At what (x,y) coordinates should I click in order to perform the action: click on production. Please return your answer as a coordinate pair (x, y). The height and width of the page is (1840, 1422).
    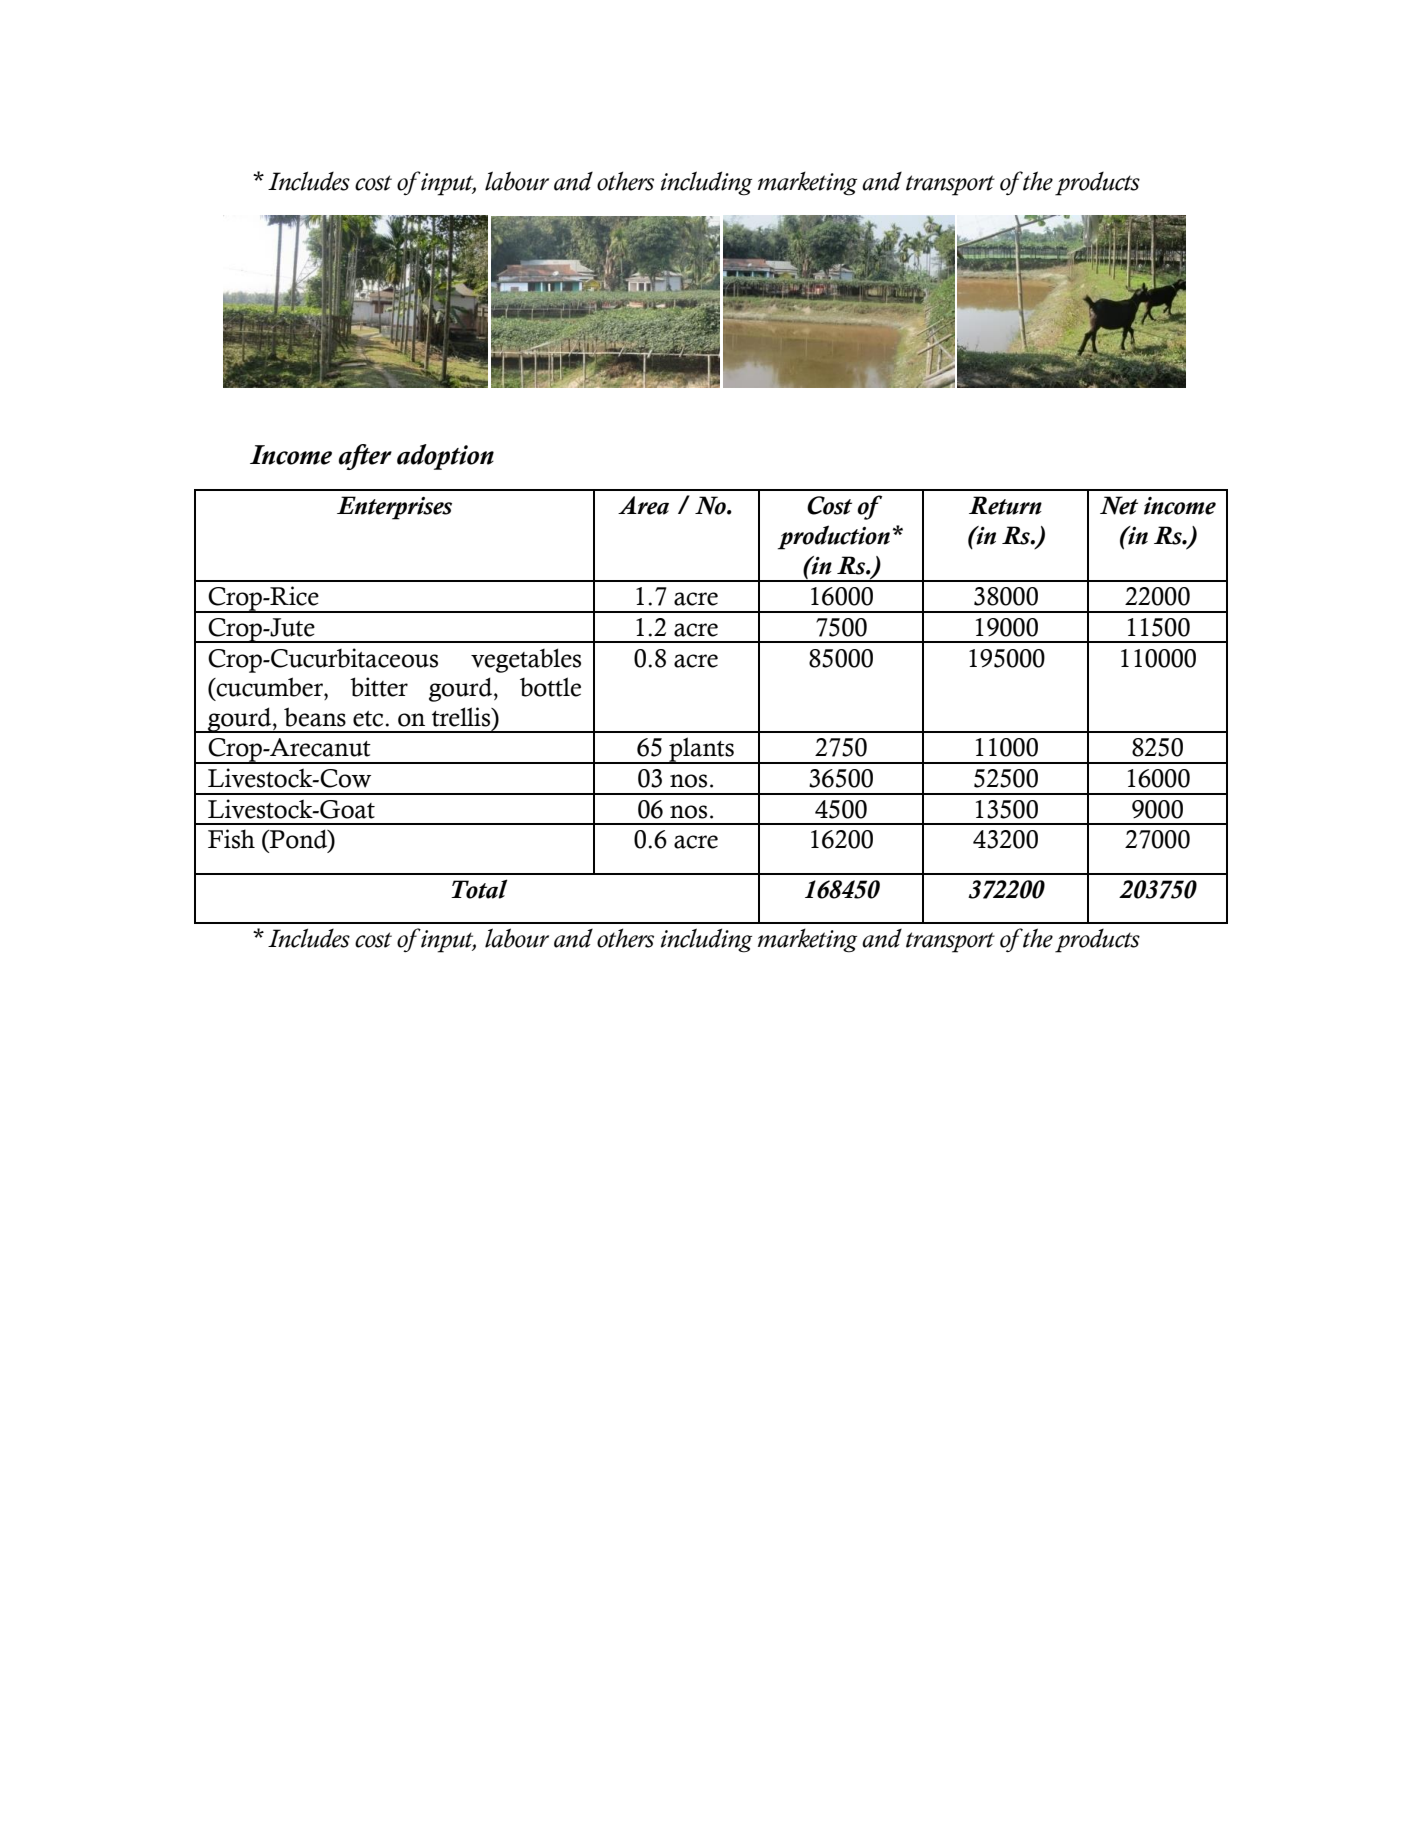
    Looking at the image, I should click on (834, 537).
